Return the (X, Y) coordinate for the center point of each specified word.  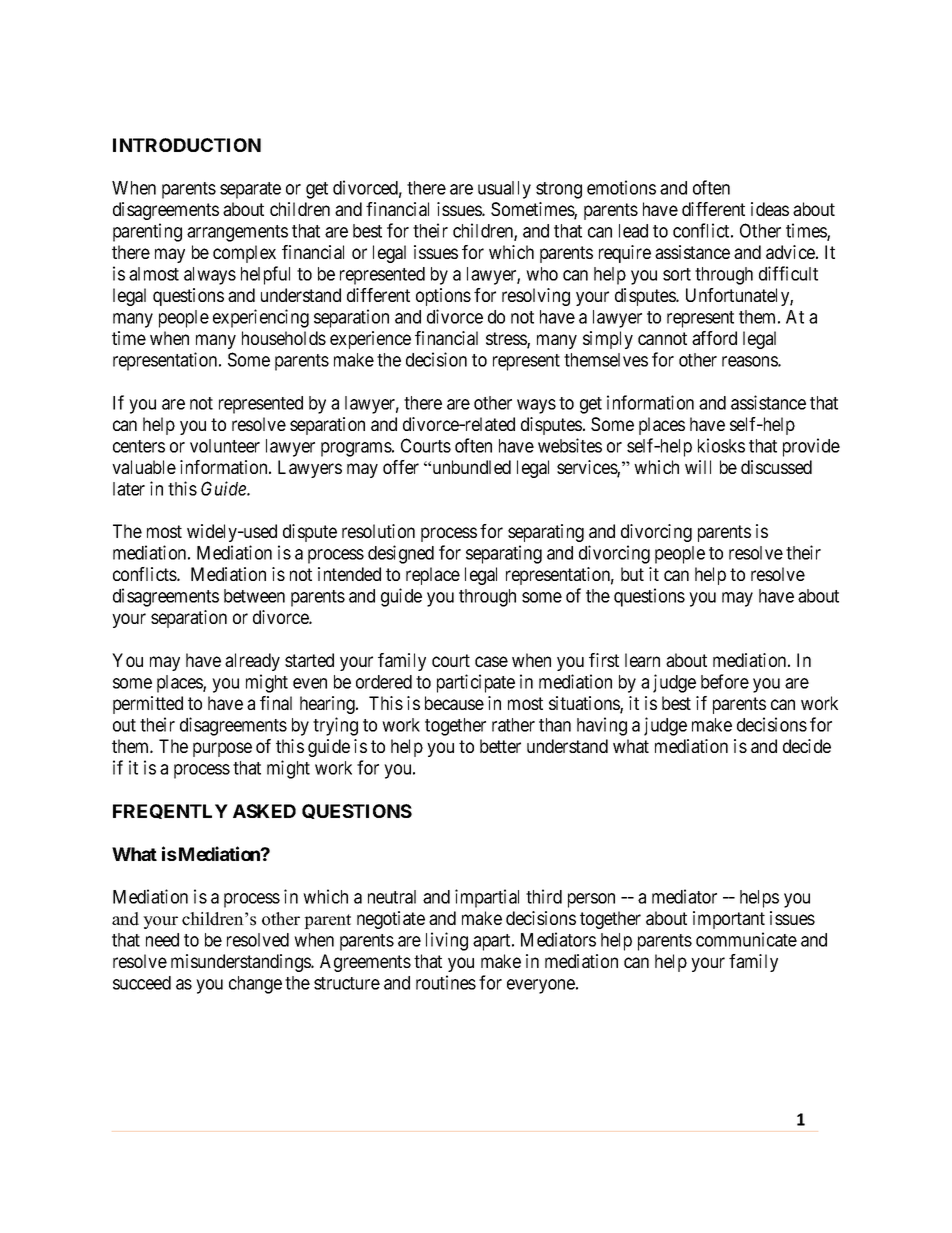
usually (504, 190)
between (254, 596)
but (632, 574)
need (162, 940)
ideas (770, 209)
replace (433, 576)
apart (493, 942)
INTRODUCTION (187, 145)
